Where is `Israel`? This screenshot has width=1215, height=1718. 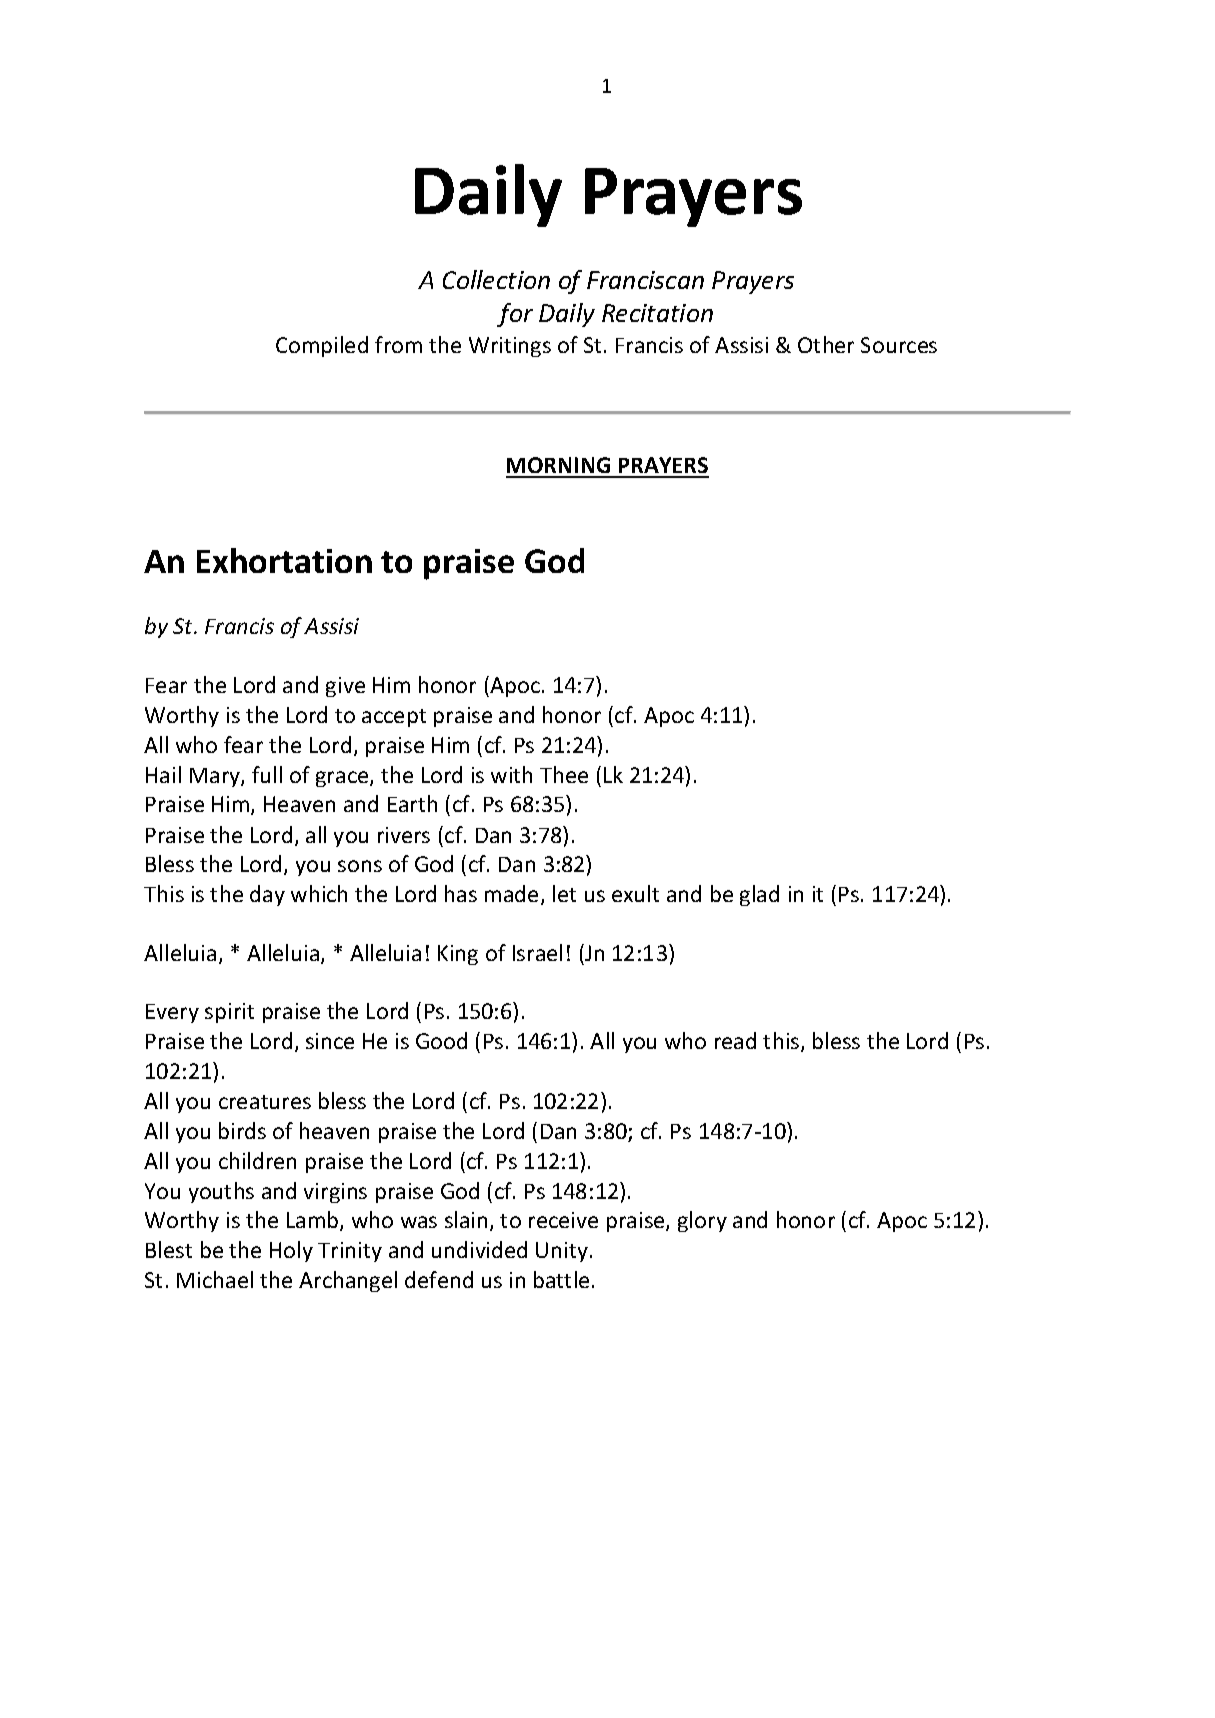
Israel is located at coordinates (537, 952).
